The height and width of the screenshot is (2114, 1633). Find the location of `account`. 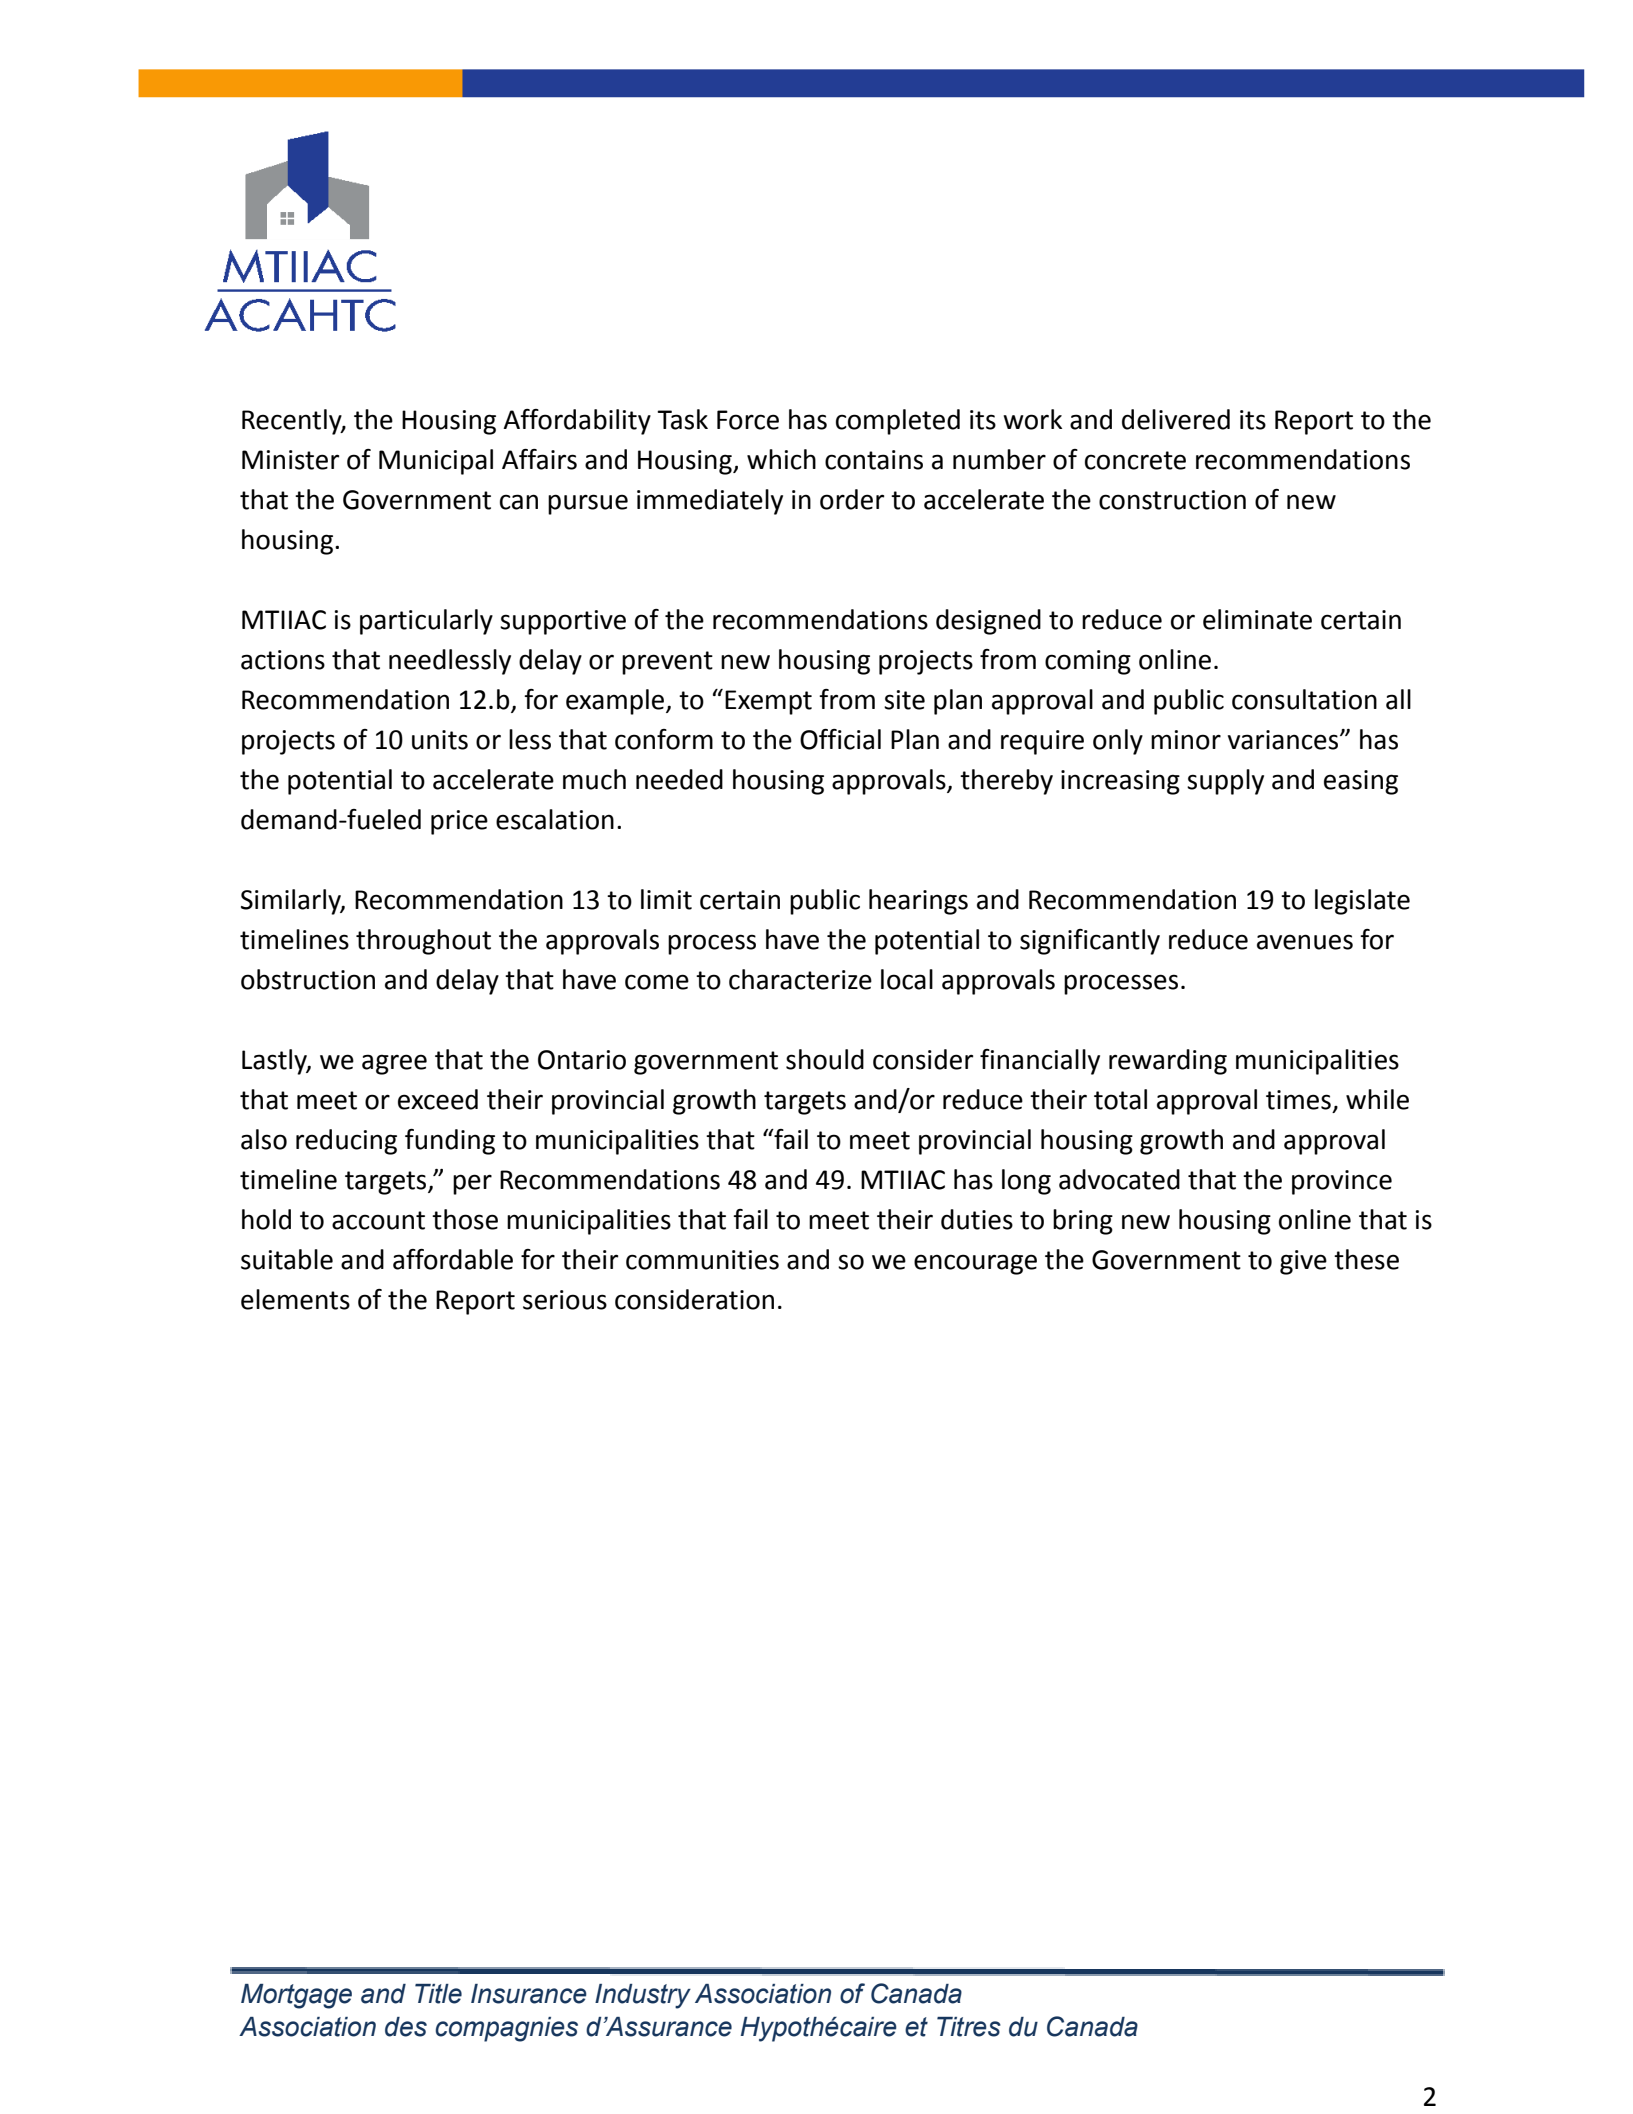

account is located at coordinates (378, 1220).
